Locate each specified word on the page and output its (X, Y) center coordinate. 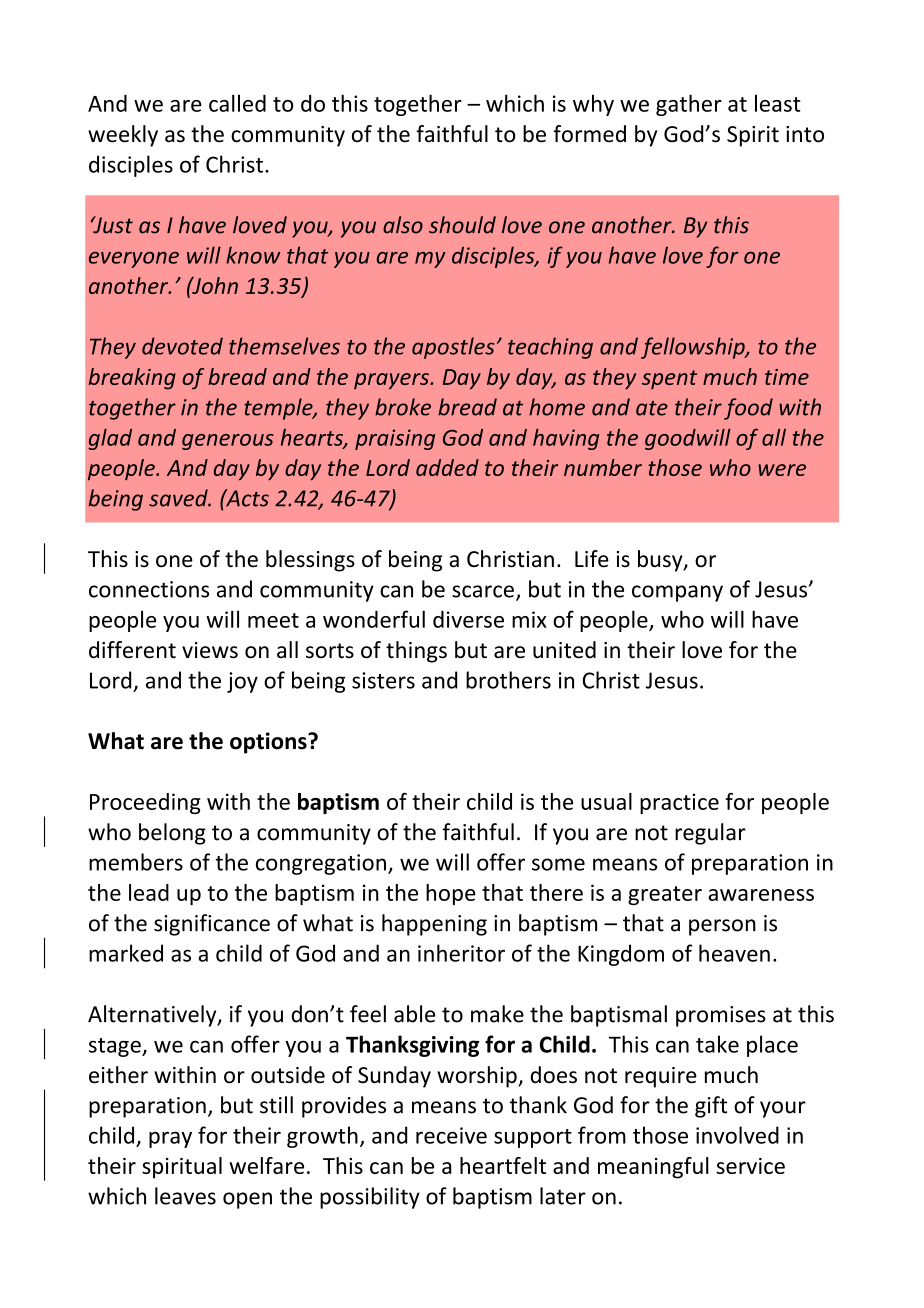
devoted (182, 346)
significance (212, 925)
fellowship (694, 348)
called (237, 103)
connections (149, 589)
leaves (185, 1196)
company (677, 593)
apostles (453, 348)
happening (434, 925)
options (269, 743)
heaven (734, 953)
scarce (483, 591)
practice (679, 803)
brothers (508, 680)
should (462, 225)
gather (689, 105)
